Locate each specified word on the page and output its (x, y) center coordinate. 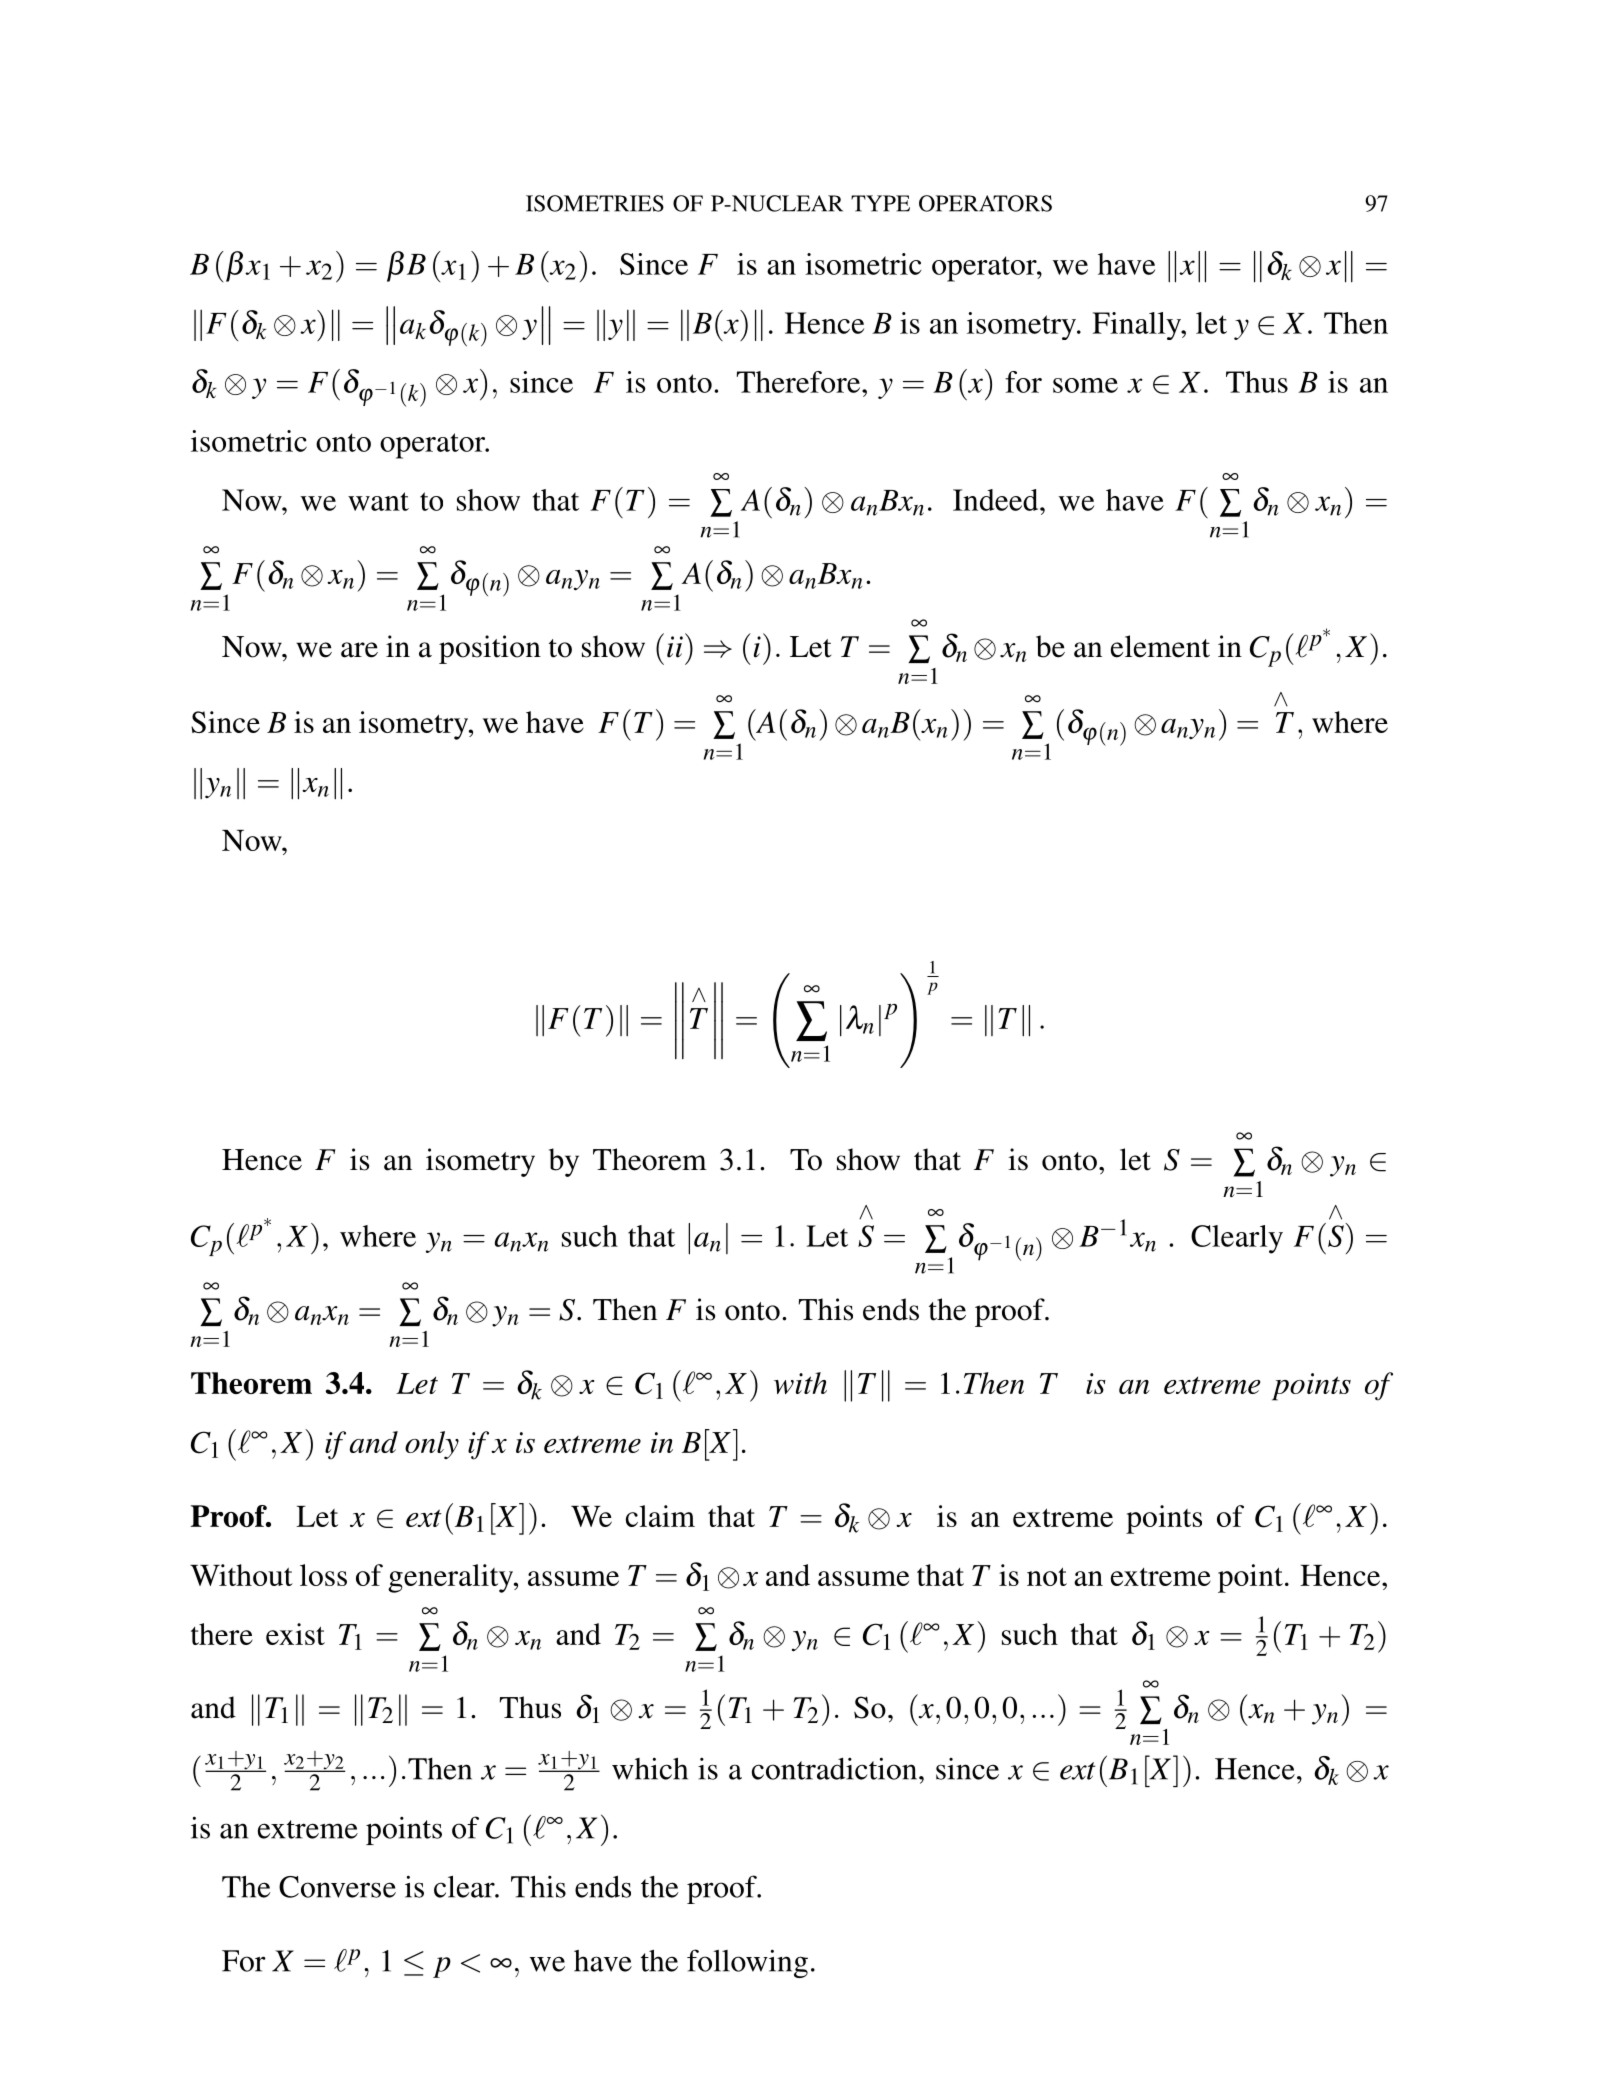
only (432, 1445)
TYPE (880, 203)
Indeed (997, 500)
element (1160, 646)
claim (660, 1516)
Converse (337, 1887)
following (747, 1963)
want (378, 501)
